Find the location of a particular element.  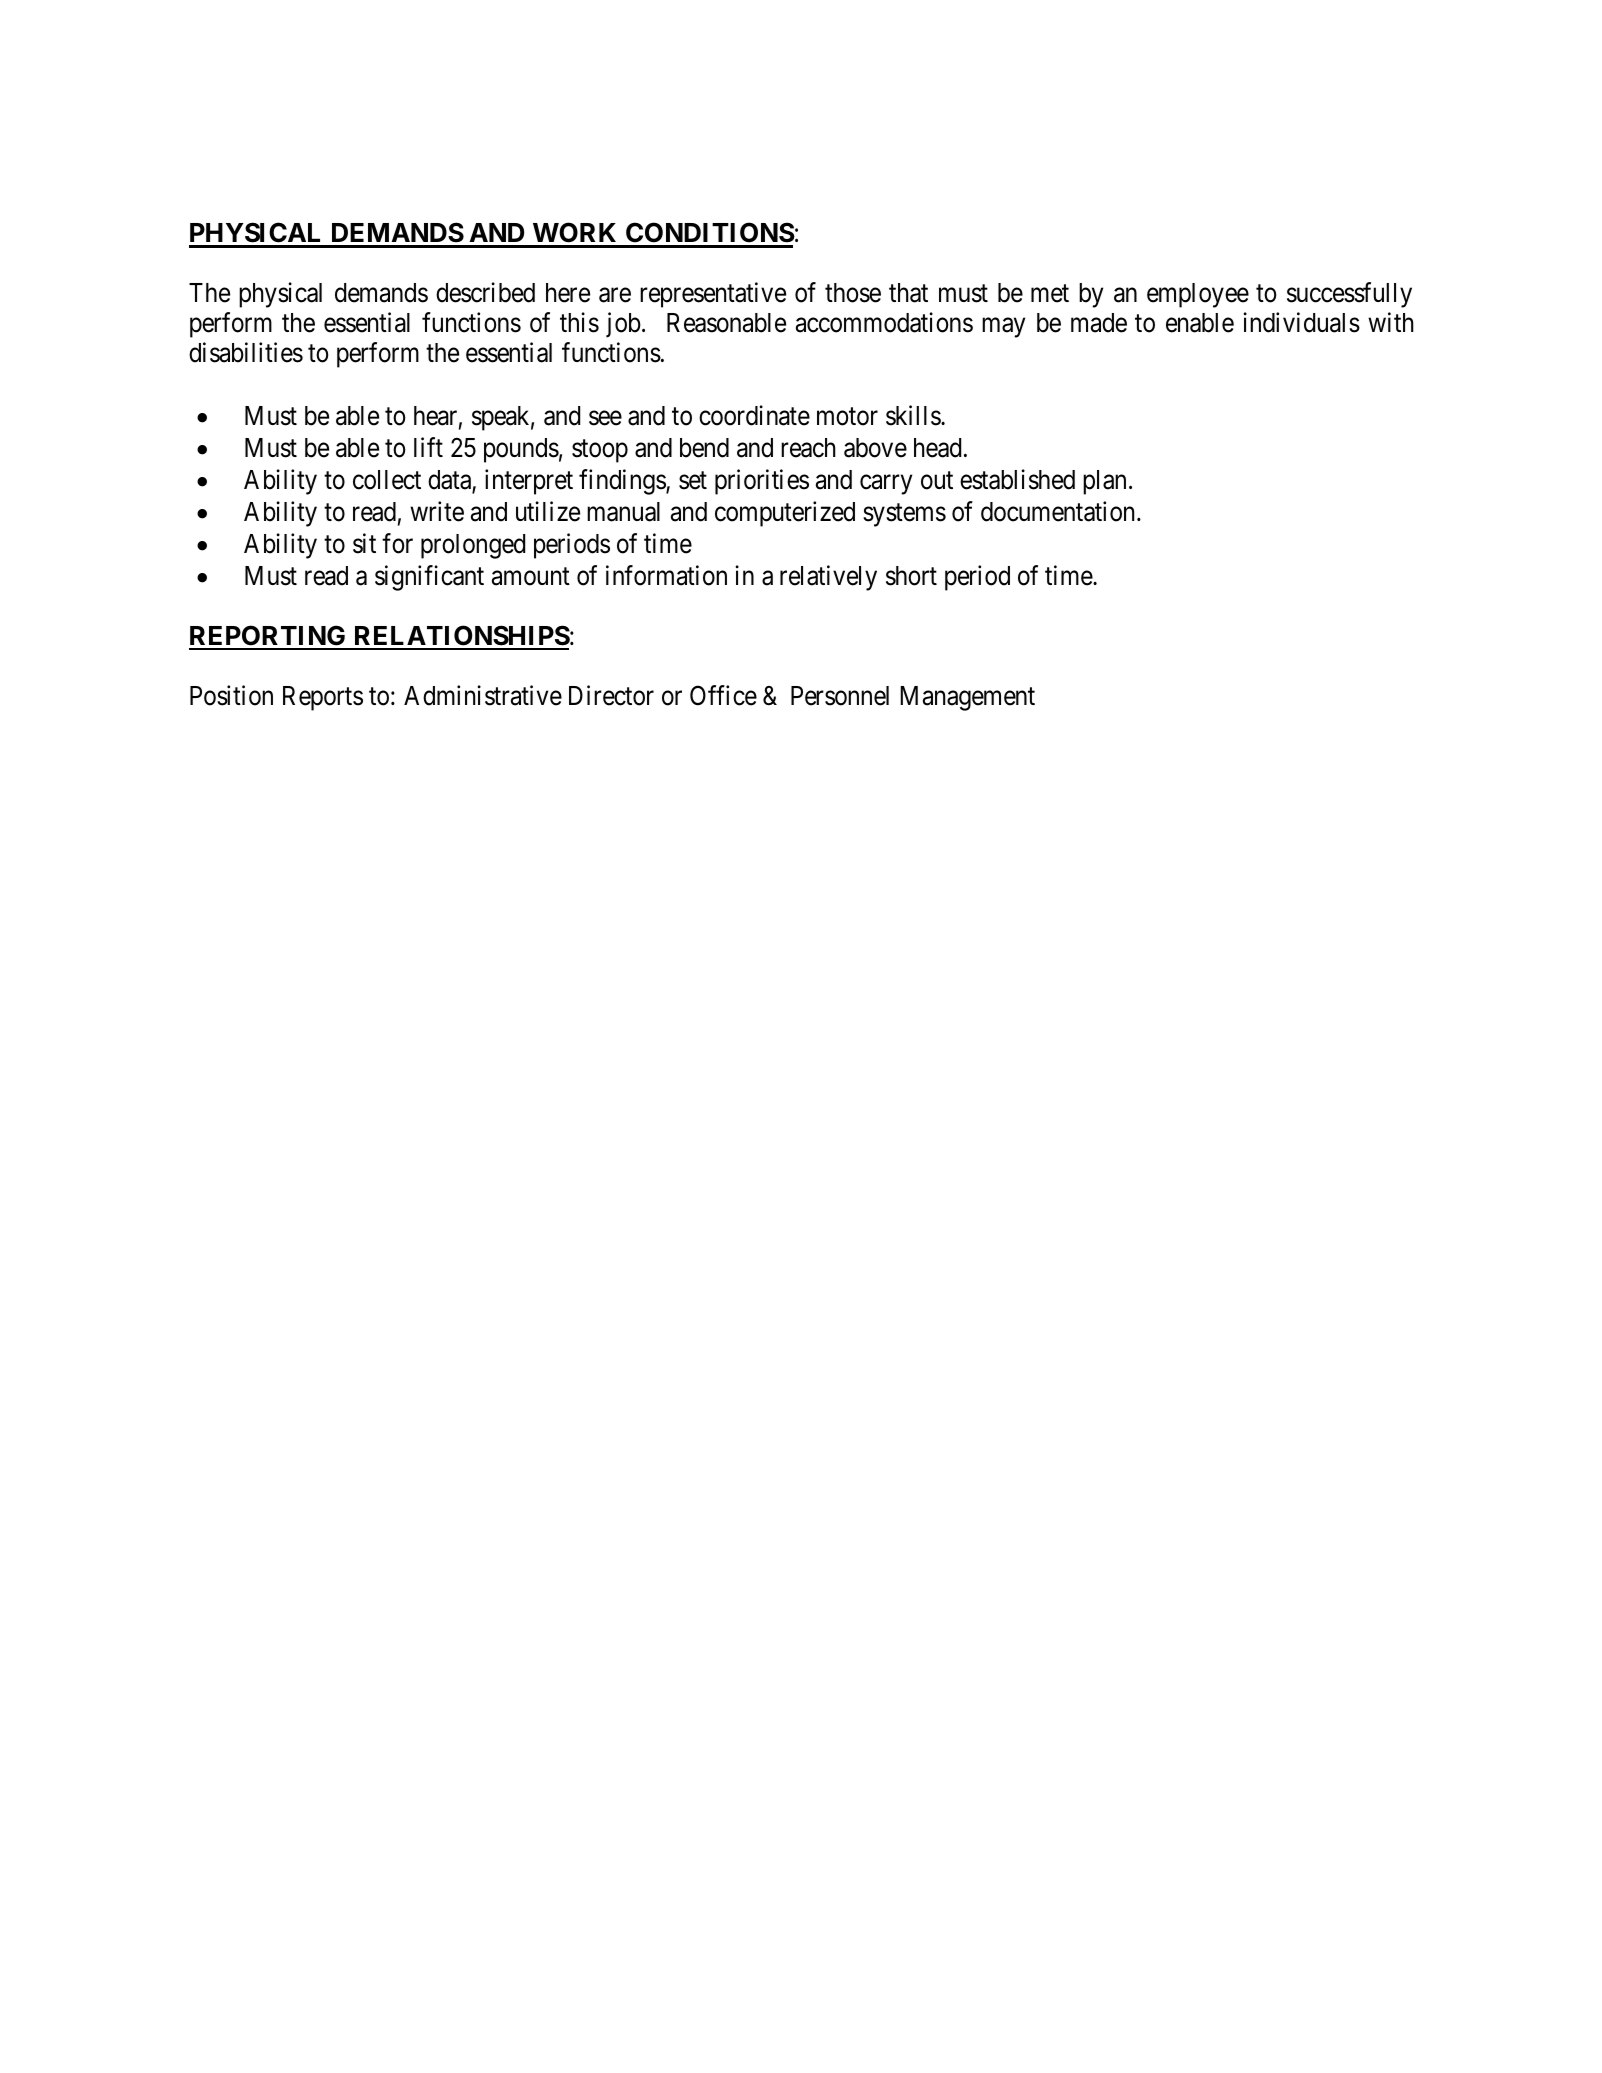

Management is located at coordinates (967, 698).
